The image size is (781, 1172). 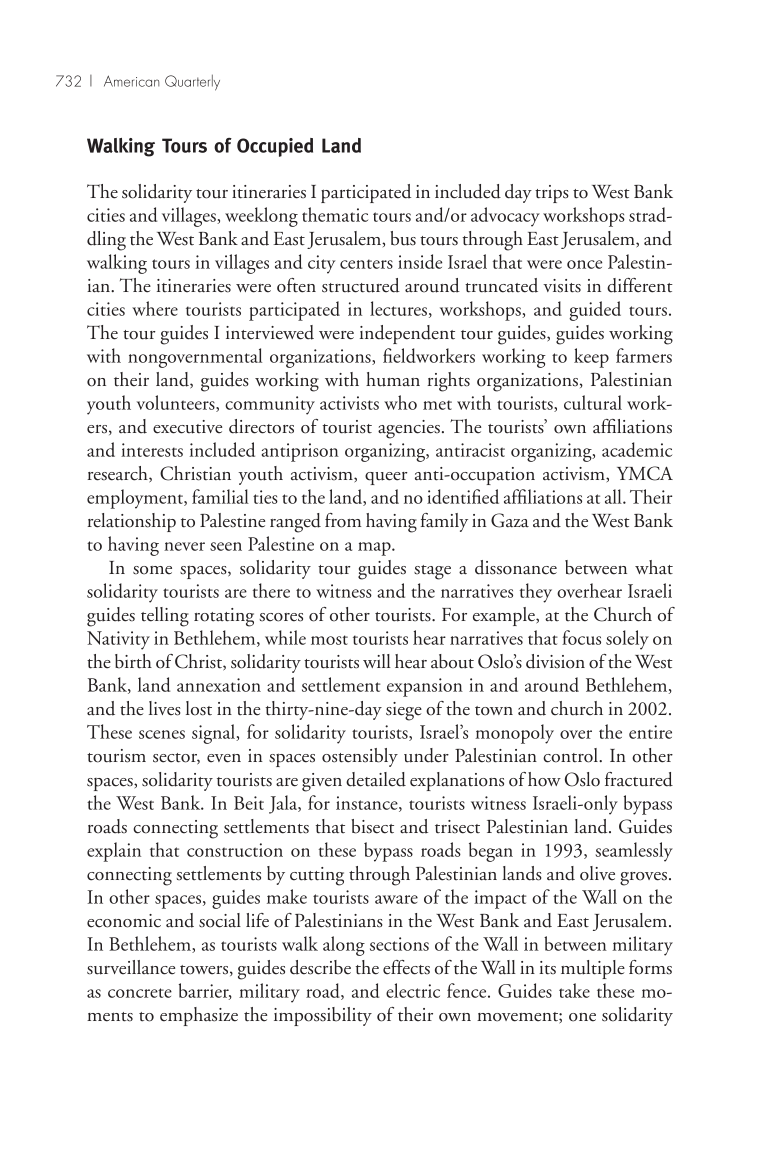 What do you see at coordinates (404, 711) in the screenshot?
I see `siege` at bounding box center [404, 711].
